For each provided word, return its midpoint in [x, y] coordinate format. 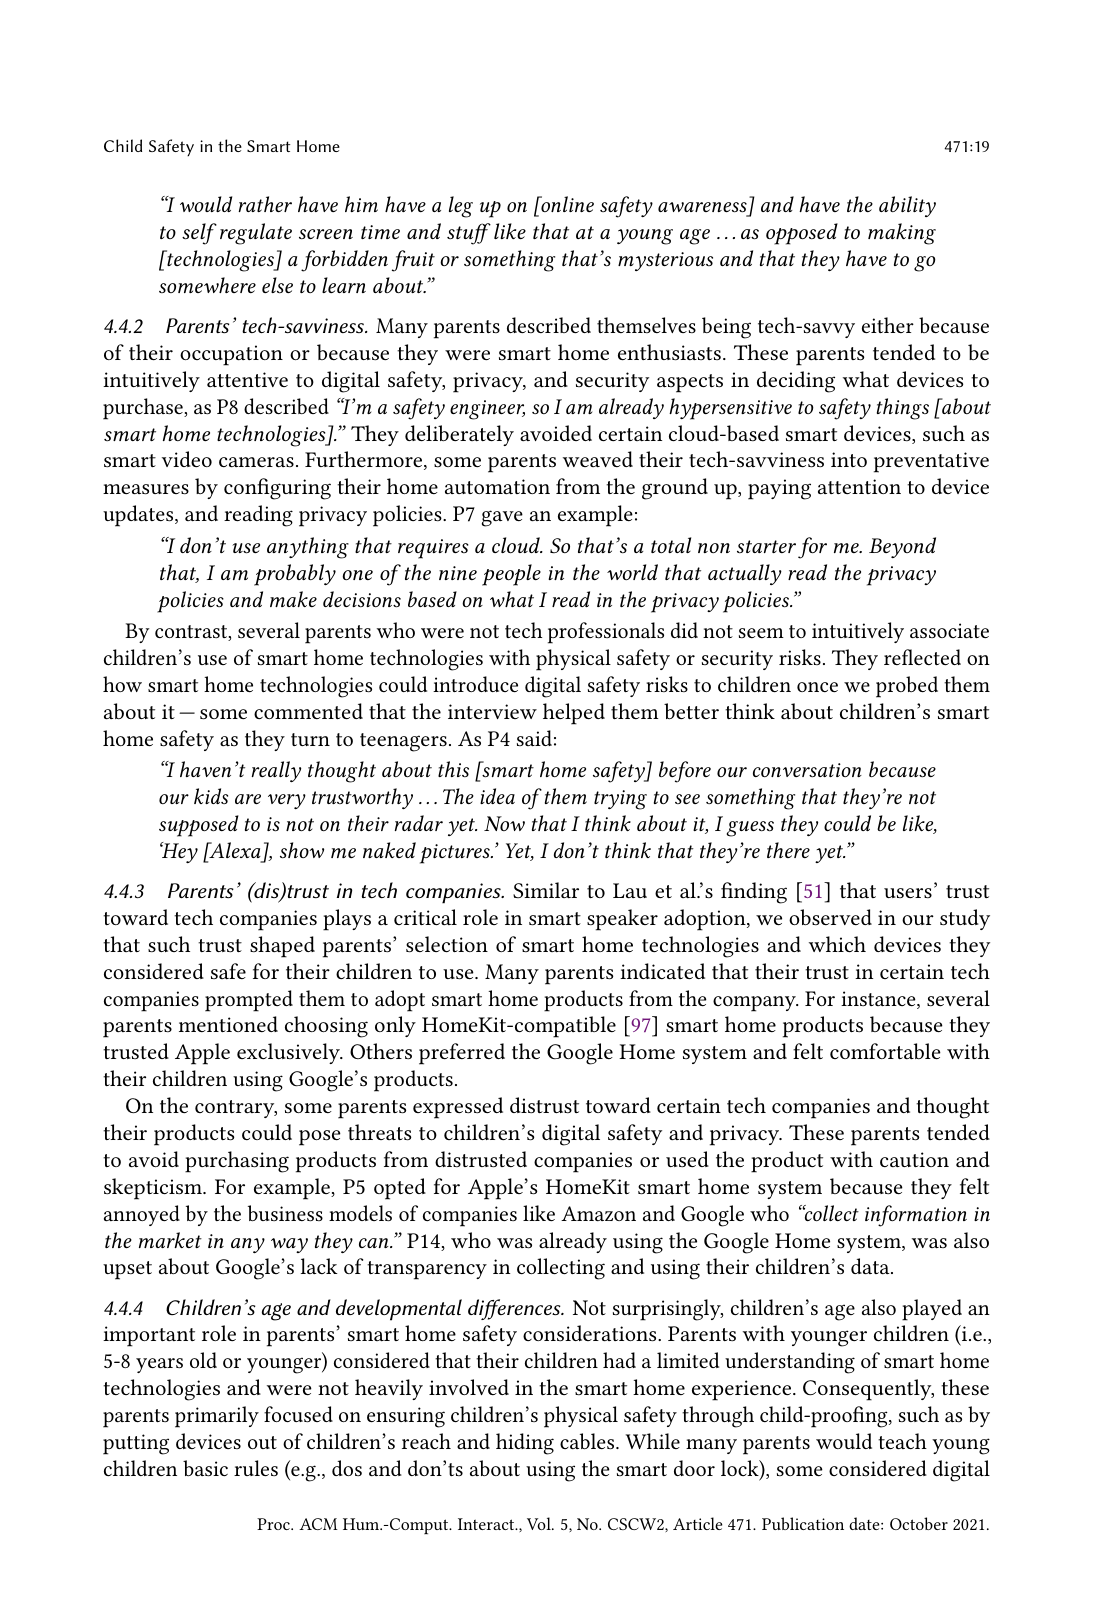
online [566, 204]
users [908, 893]
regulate [256, 234]
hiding [525, 1444]
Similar [546, 890]
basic [205, 1468]
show [302, 850]
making [902, 234]
